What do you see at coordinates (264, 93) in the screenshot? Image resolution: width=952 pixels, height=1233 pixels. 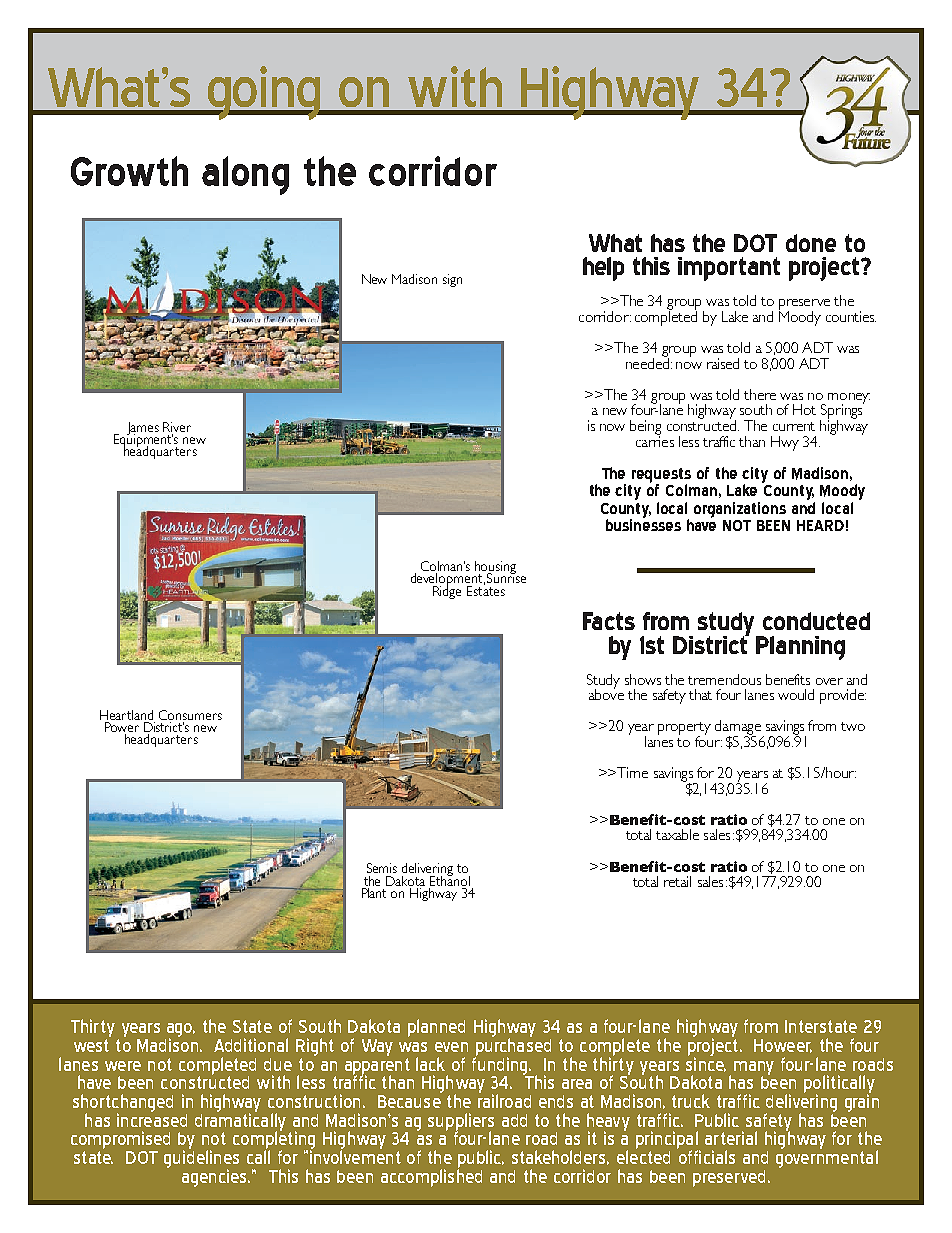 I see `going` at bounding box center [264, 93].
